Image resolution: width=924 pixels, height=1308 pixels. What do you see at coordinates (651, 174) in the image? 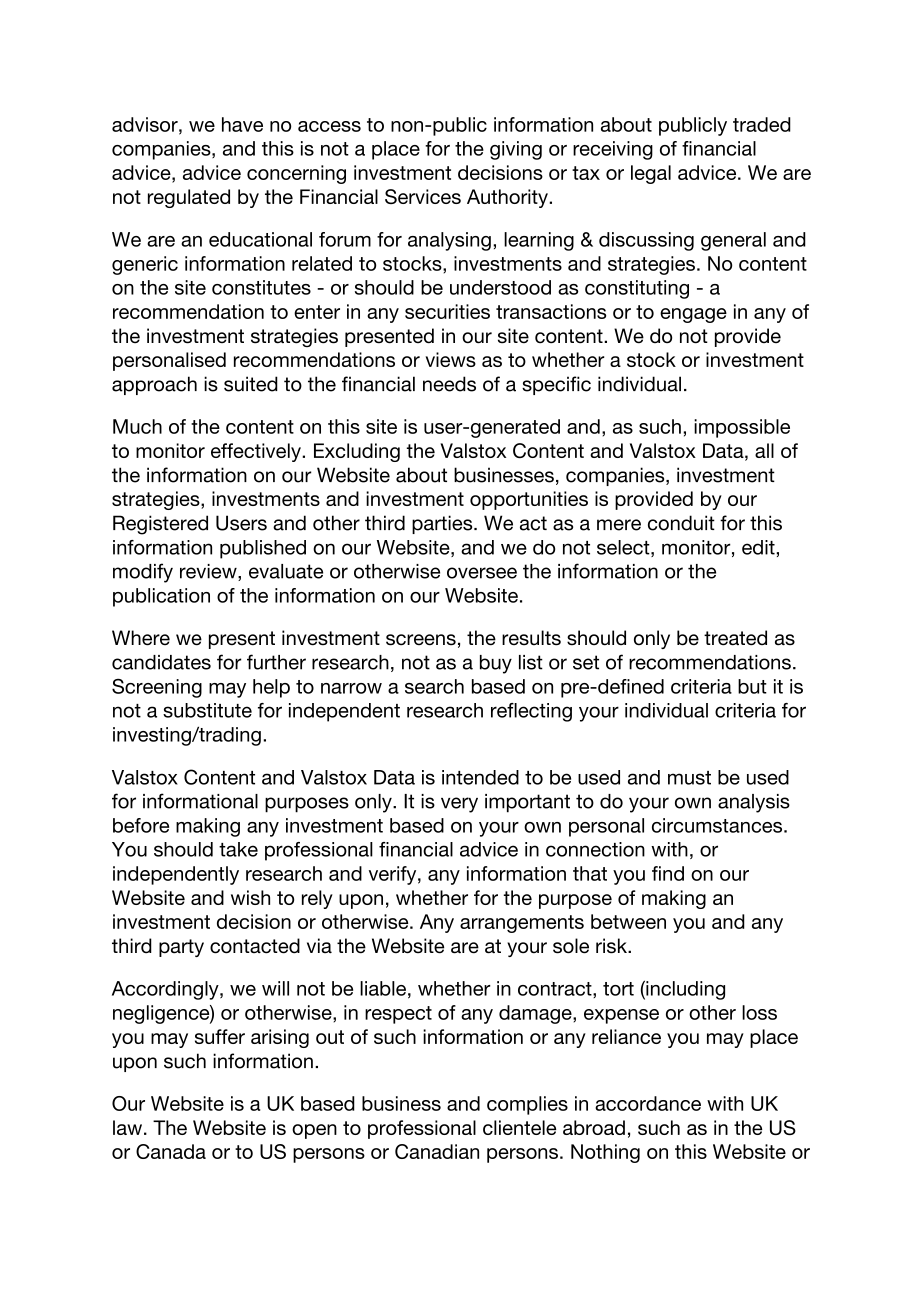
I see `legal` at bounding box center [651, 174].
